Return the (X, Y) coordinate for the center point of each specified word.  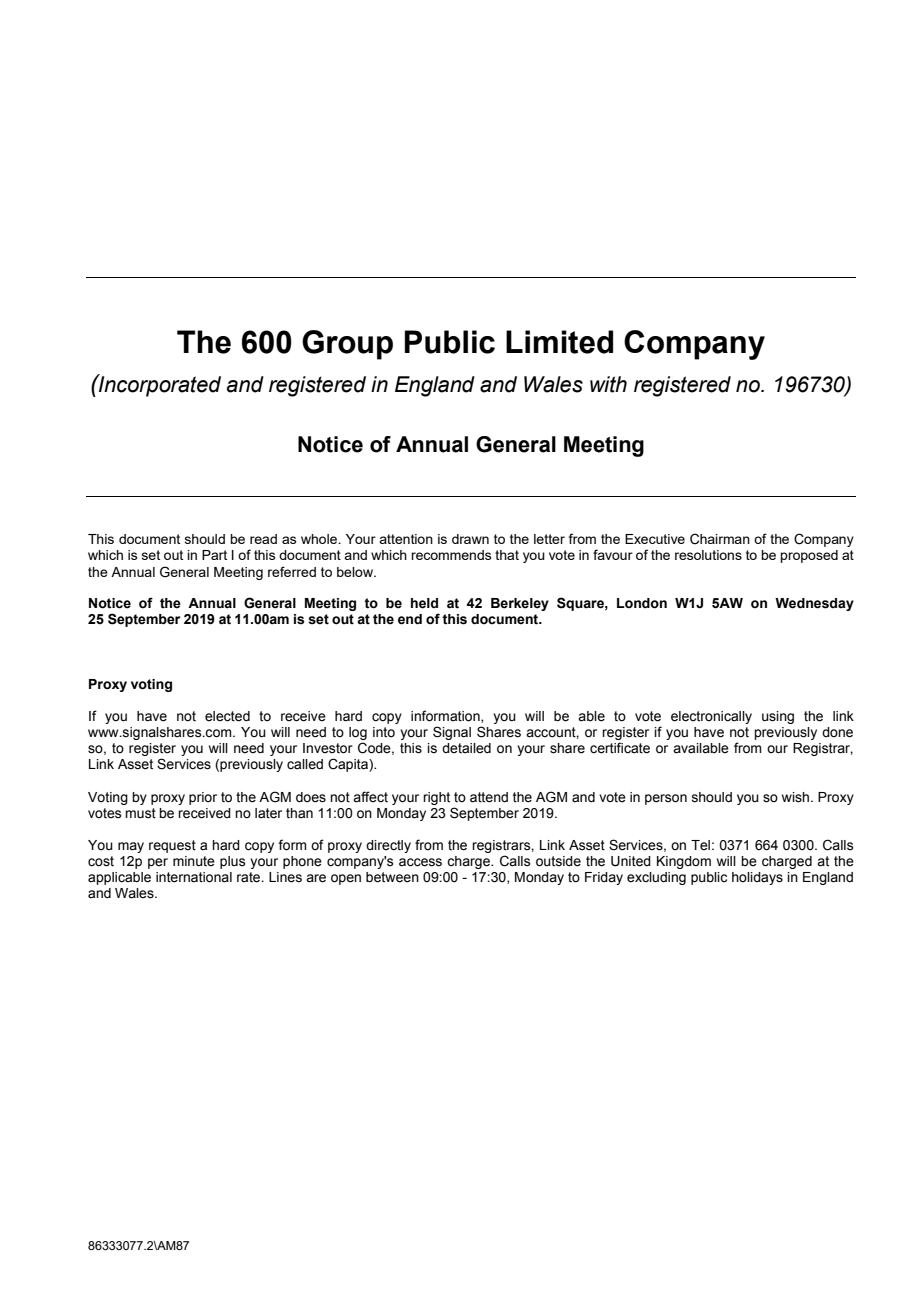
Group (347, 345)
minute (194, 861)
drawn (470, 539)
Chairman (720, 539)
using (778, 717)
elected (227, 716)
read (263, 539)
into (384, 732)
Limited (559, 342)
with (608, 384)
